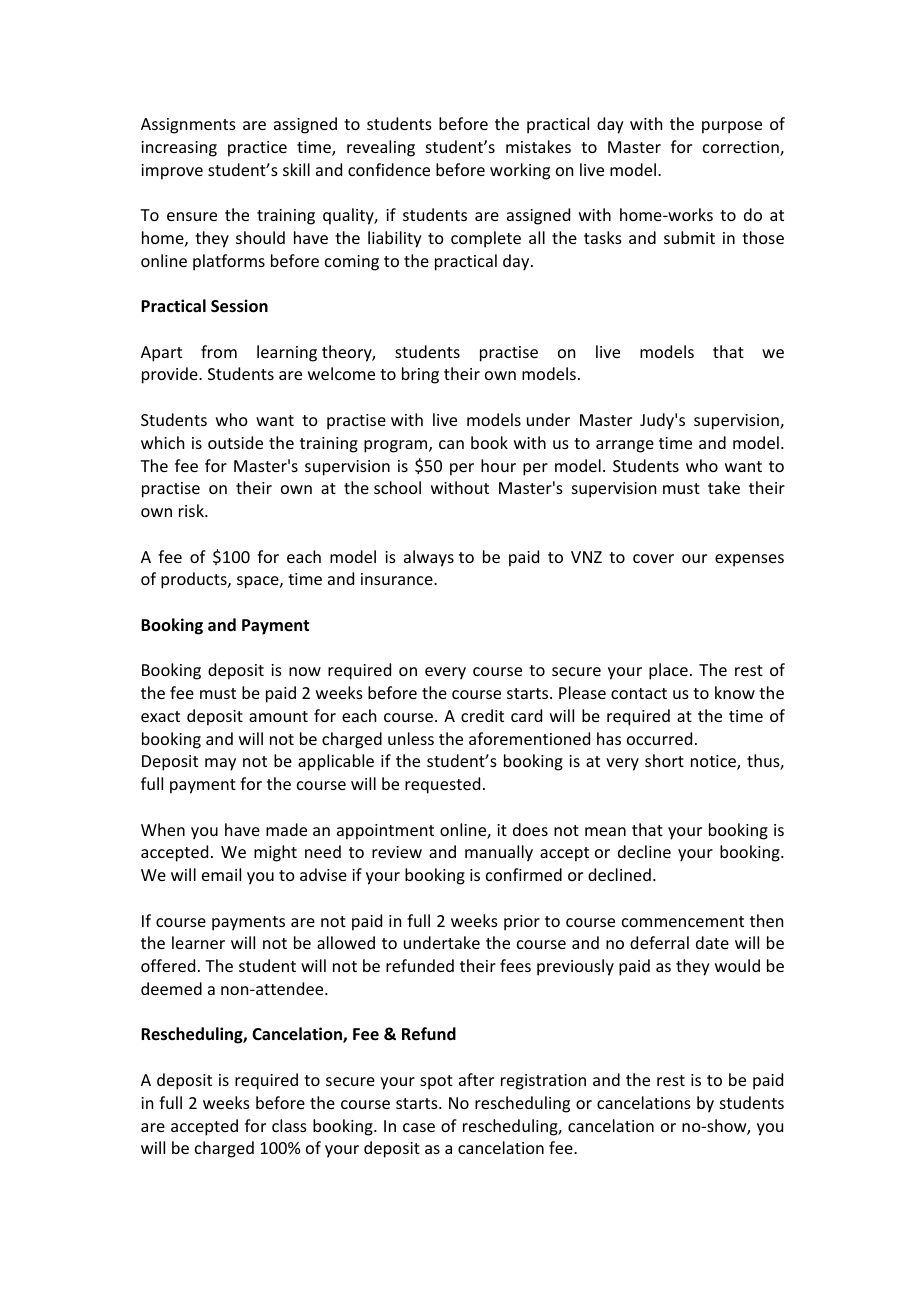  I want to click on products, so click(195, 580).
